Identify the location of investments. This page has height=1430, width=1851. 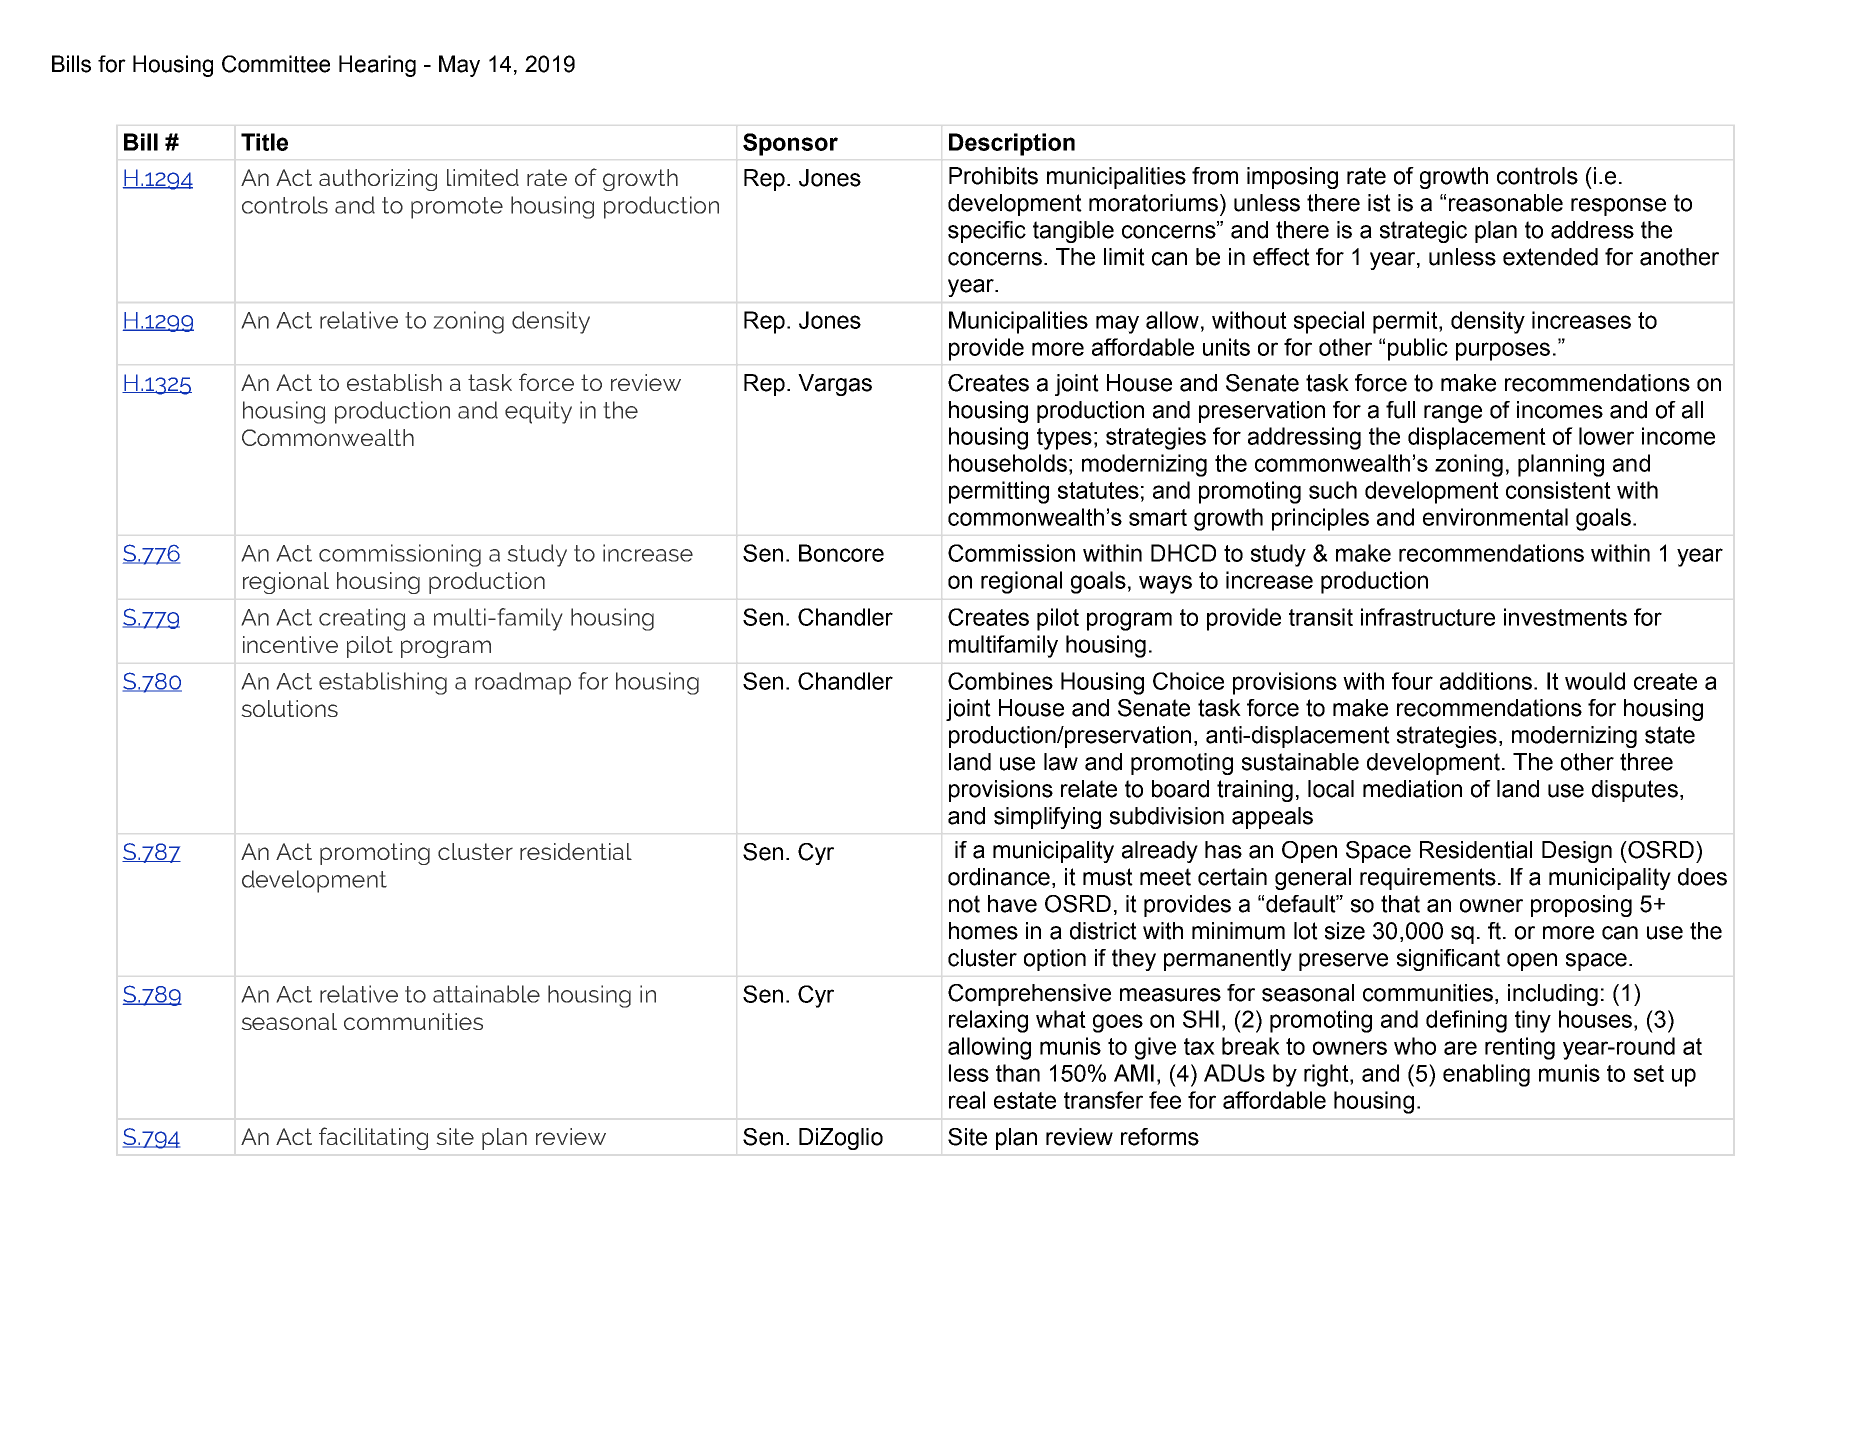
(1565, 617).
